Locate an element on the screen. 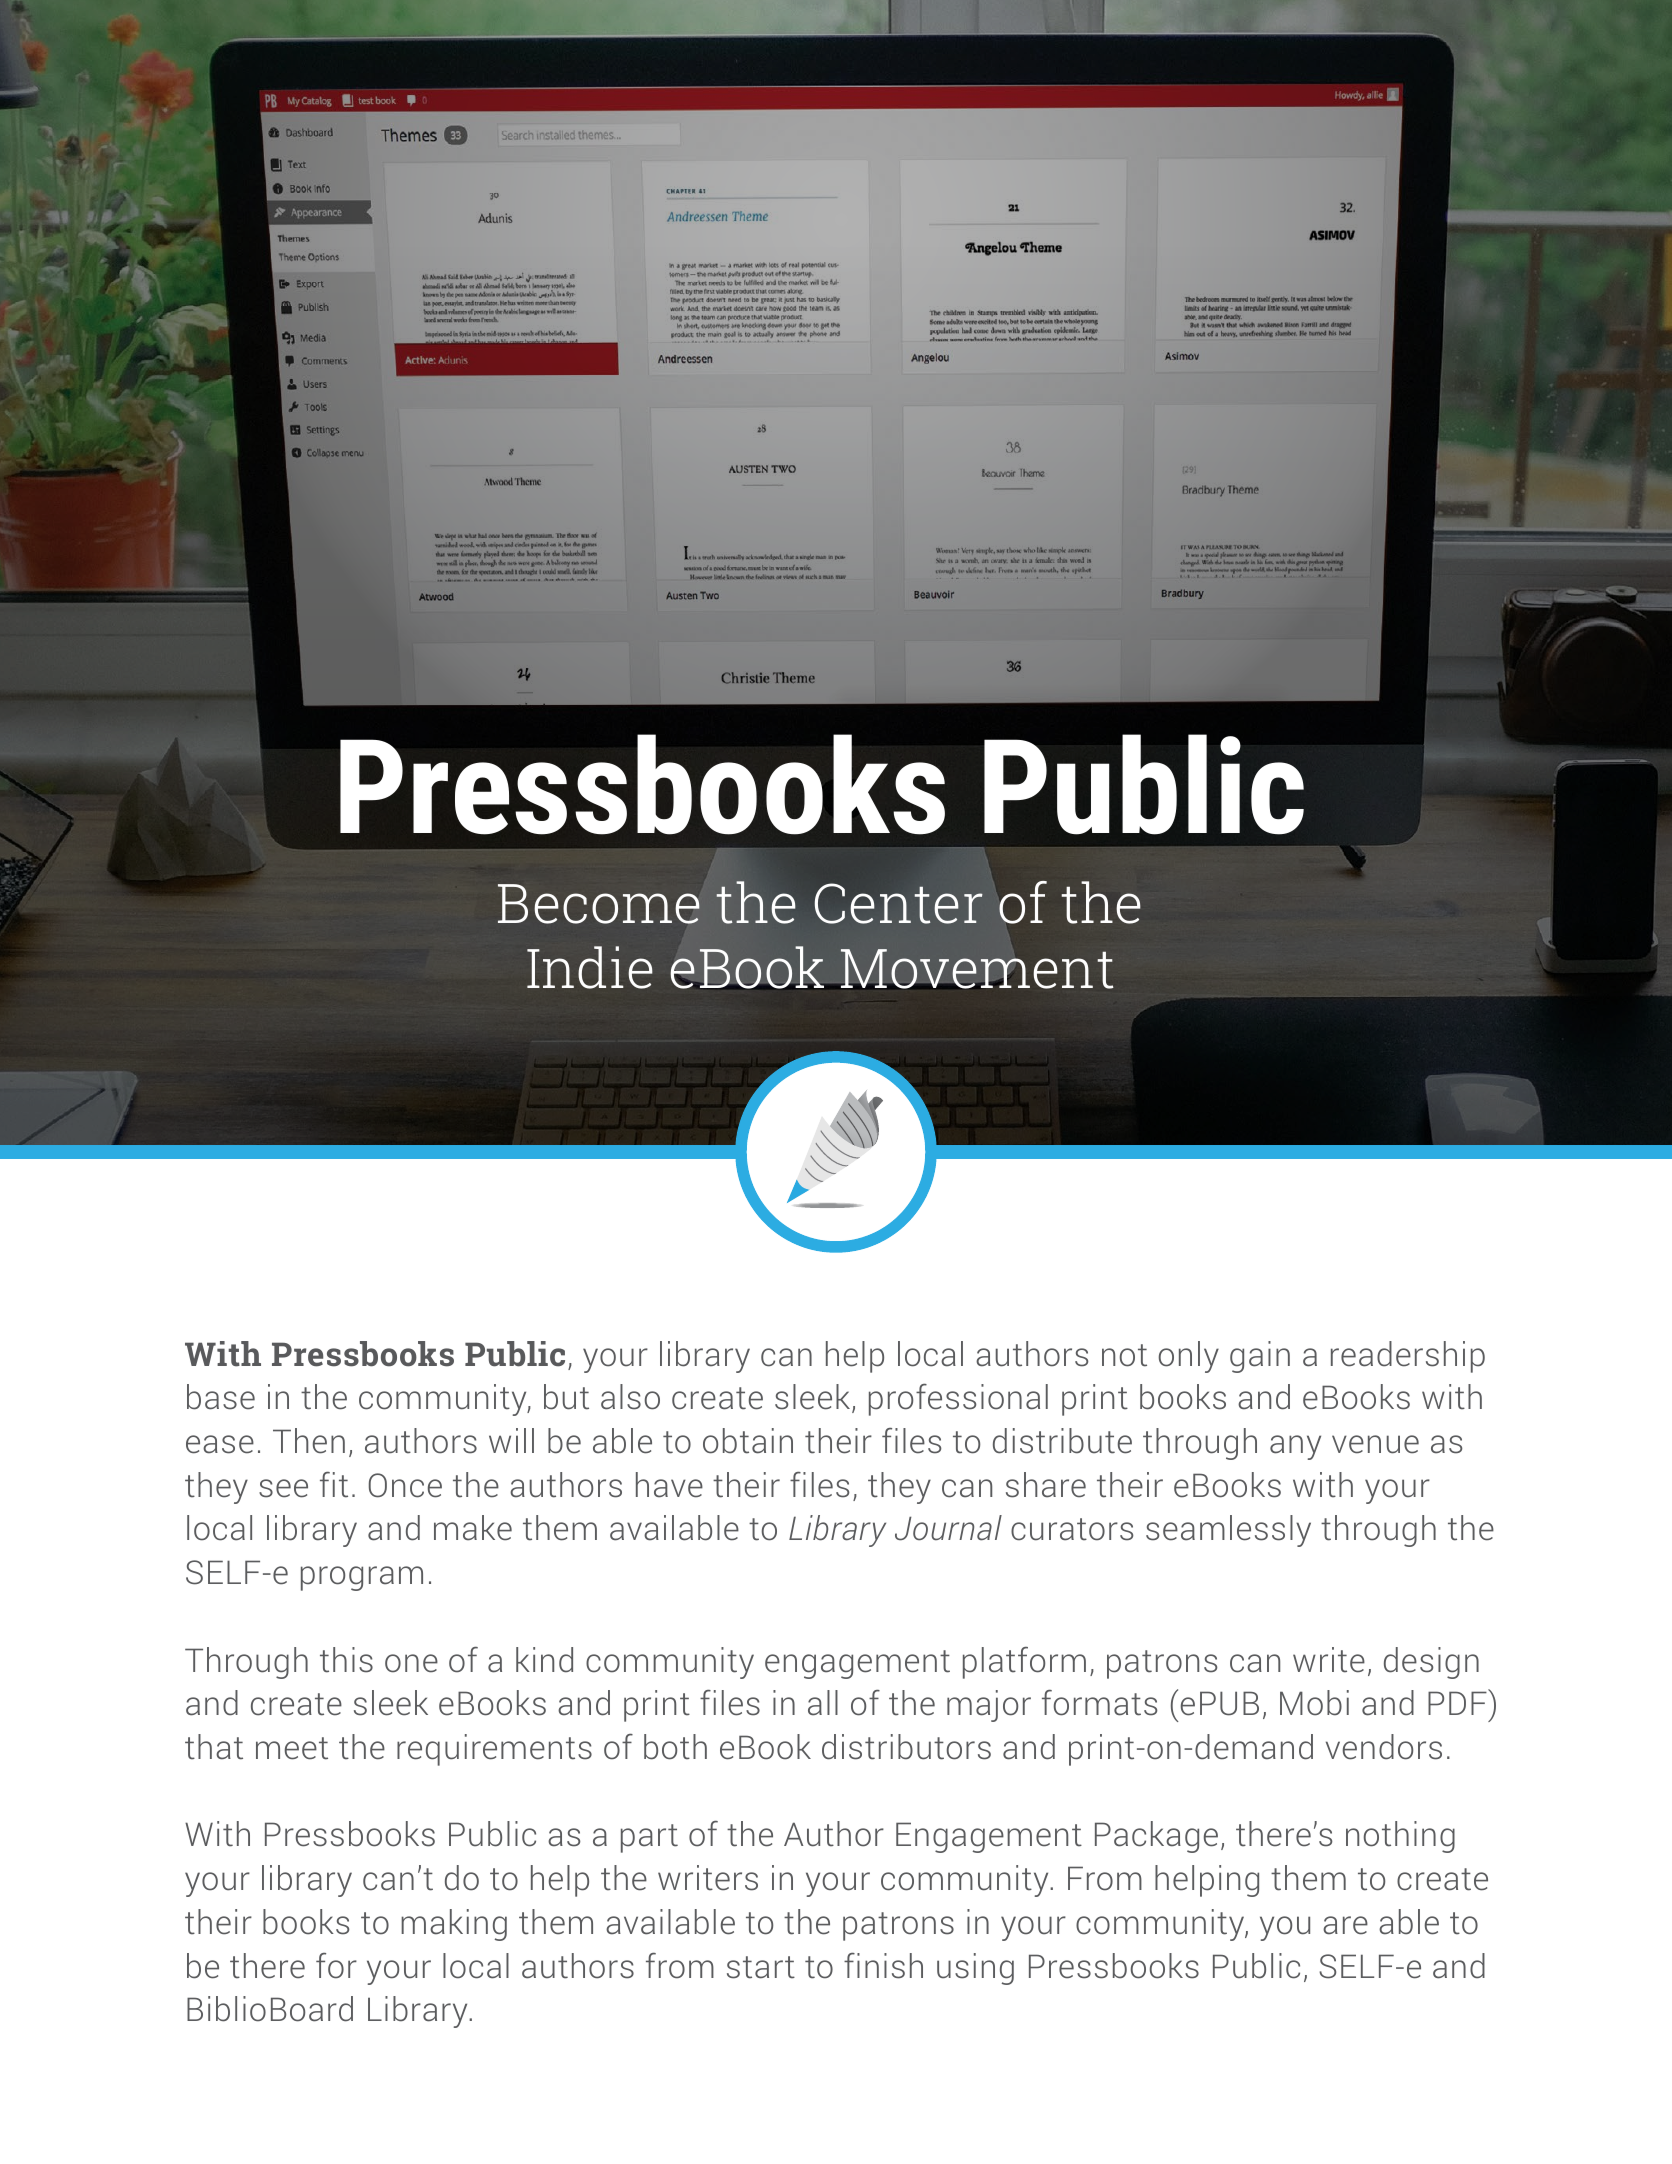  Movement is located at coordinates (976, 969).
